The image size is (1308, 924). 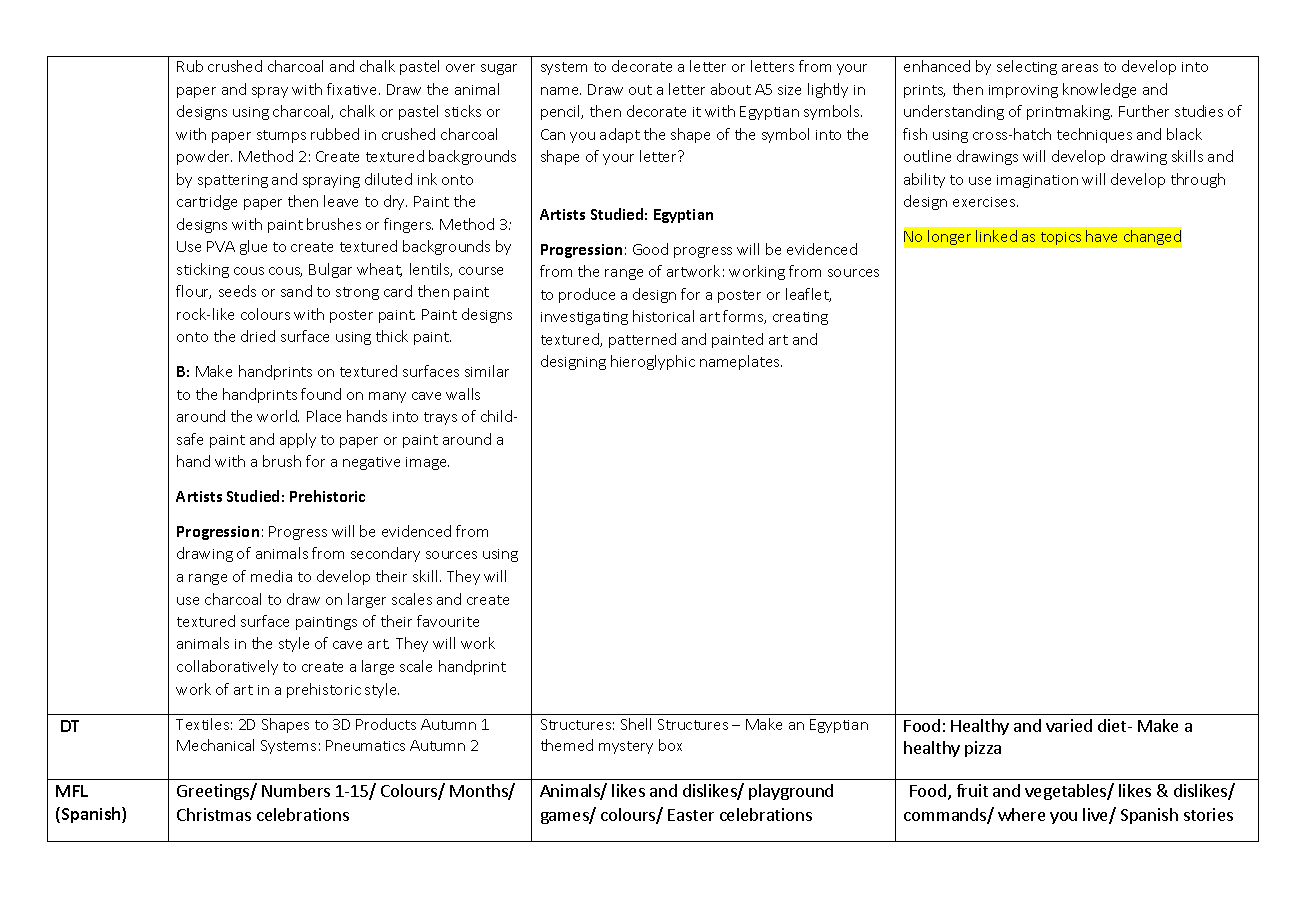 What do you see at coordinates (800, 318) in the screenshot?
I see `creating` at bounding box center [800, 318].
